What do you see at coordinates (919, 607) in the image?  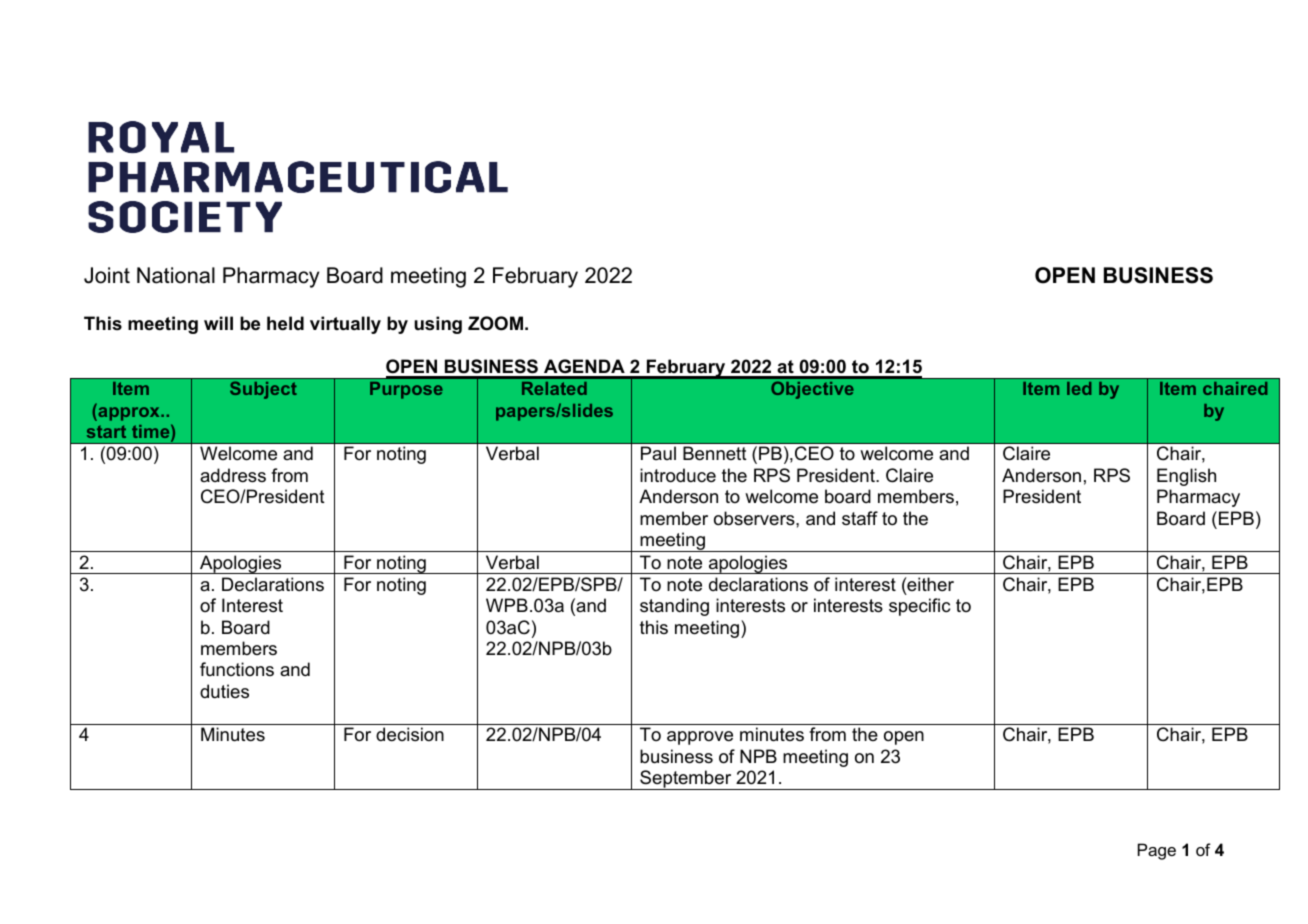 I see `specific` at bounding box center [919, 607].
